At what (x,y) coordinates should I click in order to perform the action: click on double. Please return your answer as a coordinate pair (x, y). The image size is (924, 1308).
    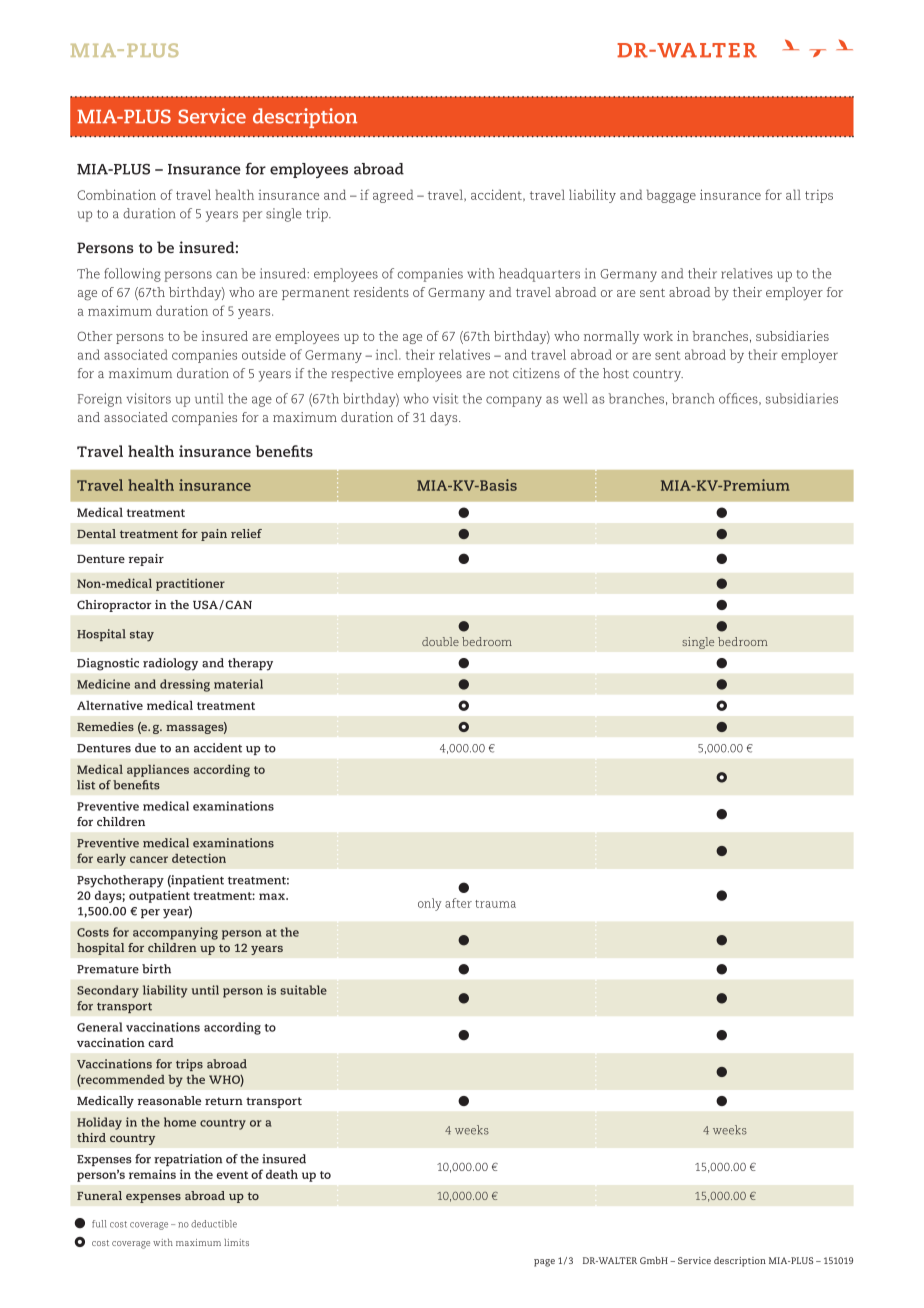
    Looking at the image, I should click on (440, 641).
